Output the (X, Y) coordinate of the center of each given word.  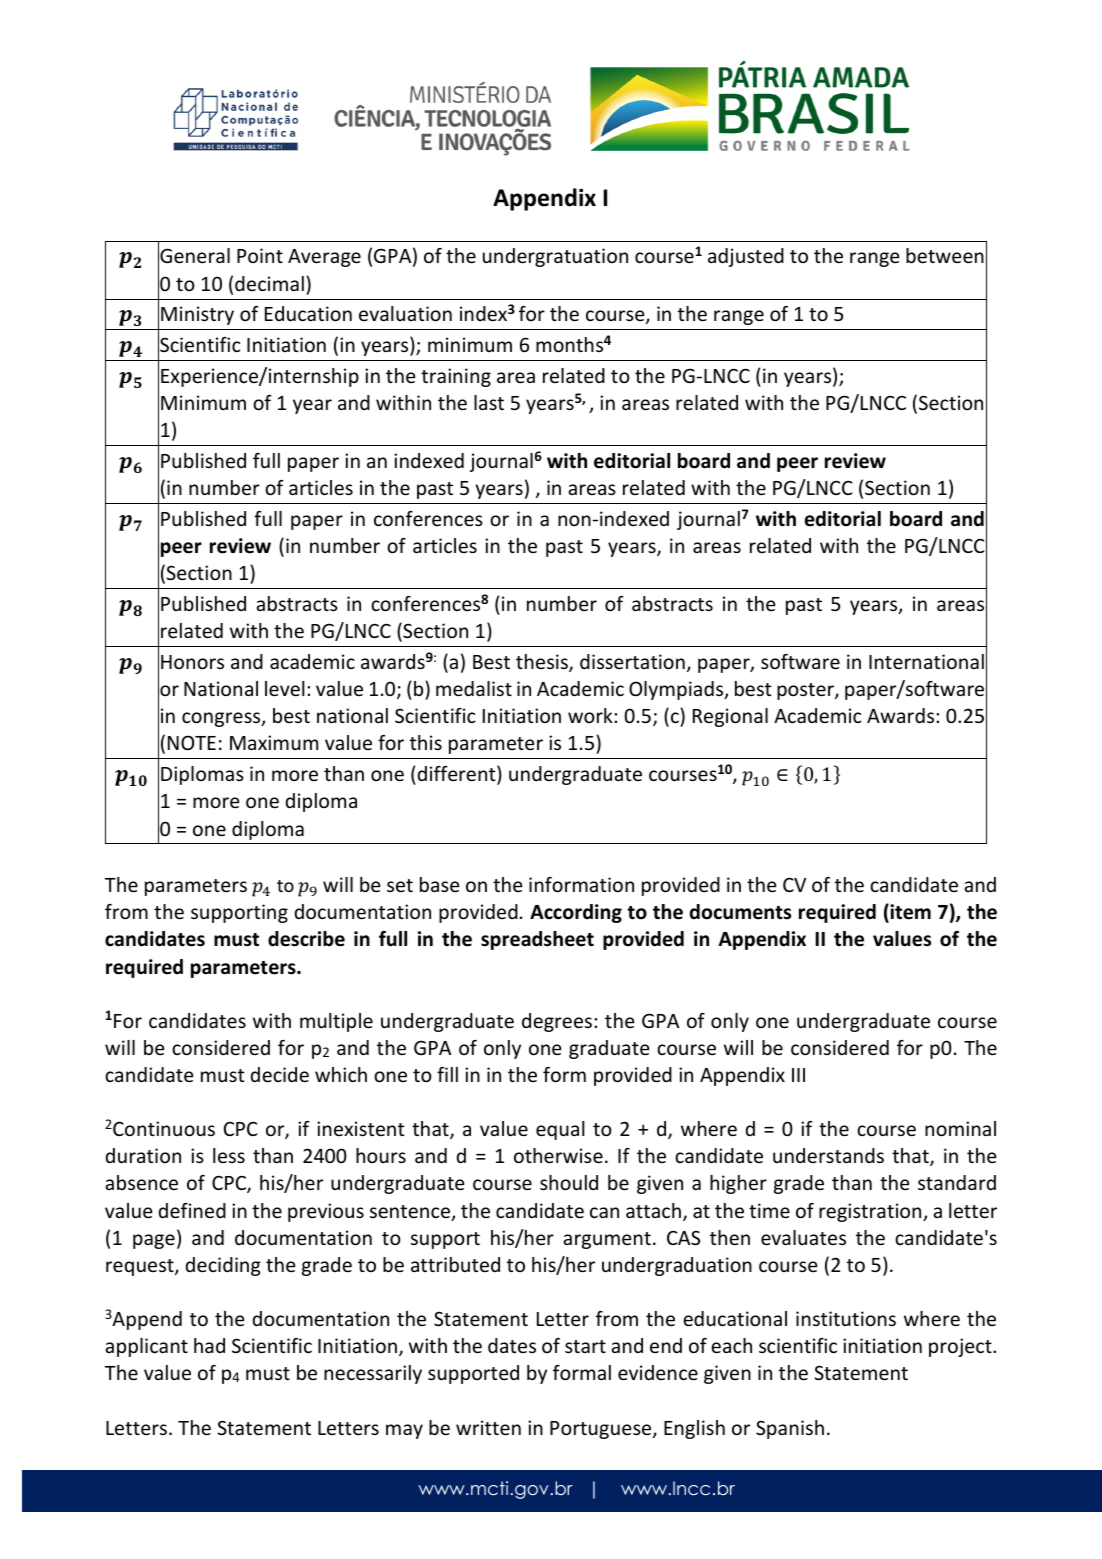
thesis (543, 663)
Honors (192, 662)
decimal (269, 283)
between (945, 255)
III (798, 1075)
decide (280, 1074)
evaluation (405, 313)
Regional (730, 717)
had (209, 1345)
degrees (558, 1022)
